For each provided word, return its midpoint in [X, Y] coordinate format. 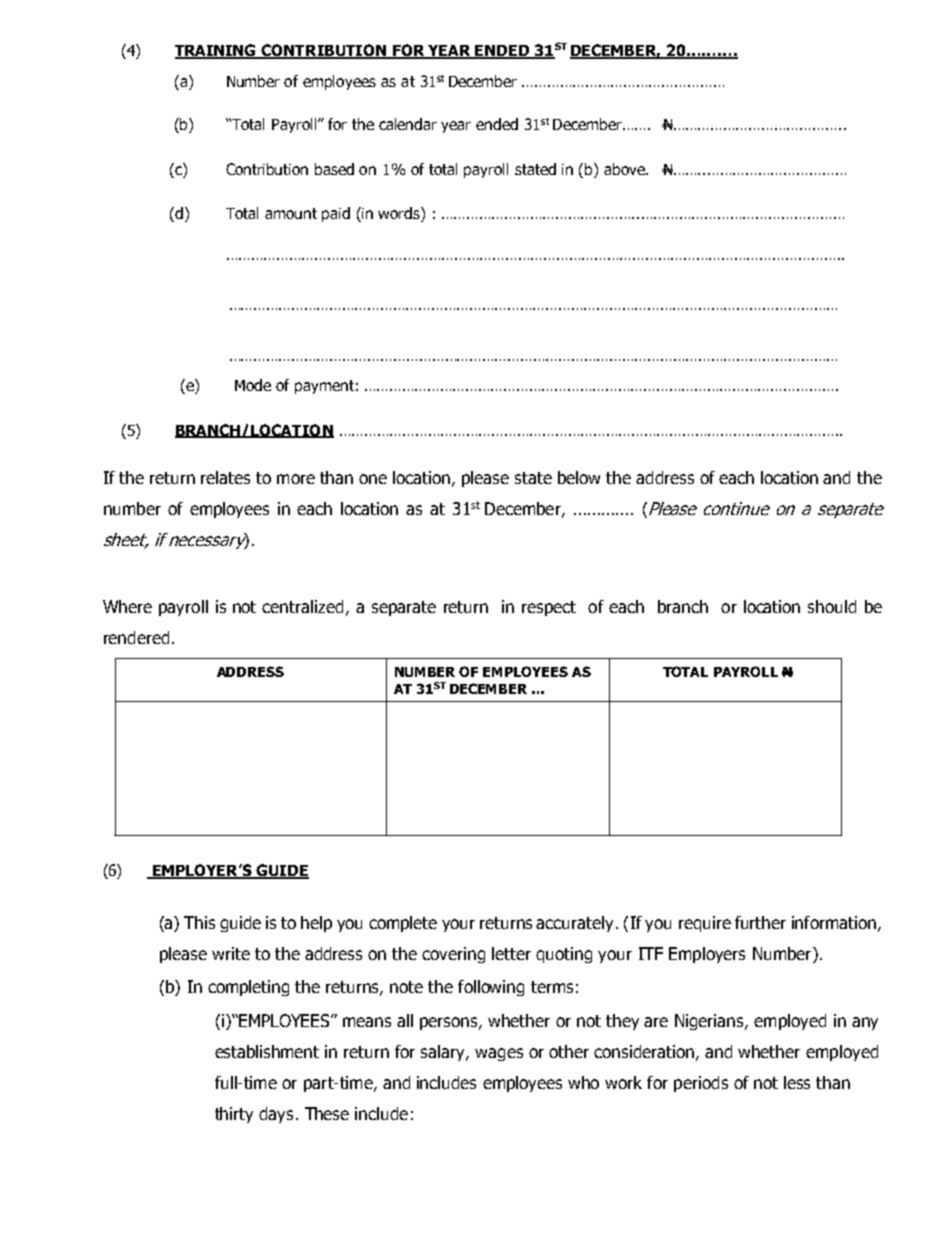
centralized [302, 606]
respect [549, 608]
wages [499, 1054]
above [626, 169]
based [334, 169]
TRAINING [216, 51]
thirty [234, 1115]
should [832, 606]
